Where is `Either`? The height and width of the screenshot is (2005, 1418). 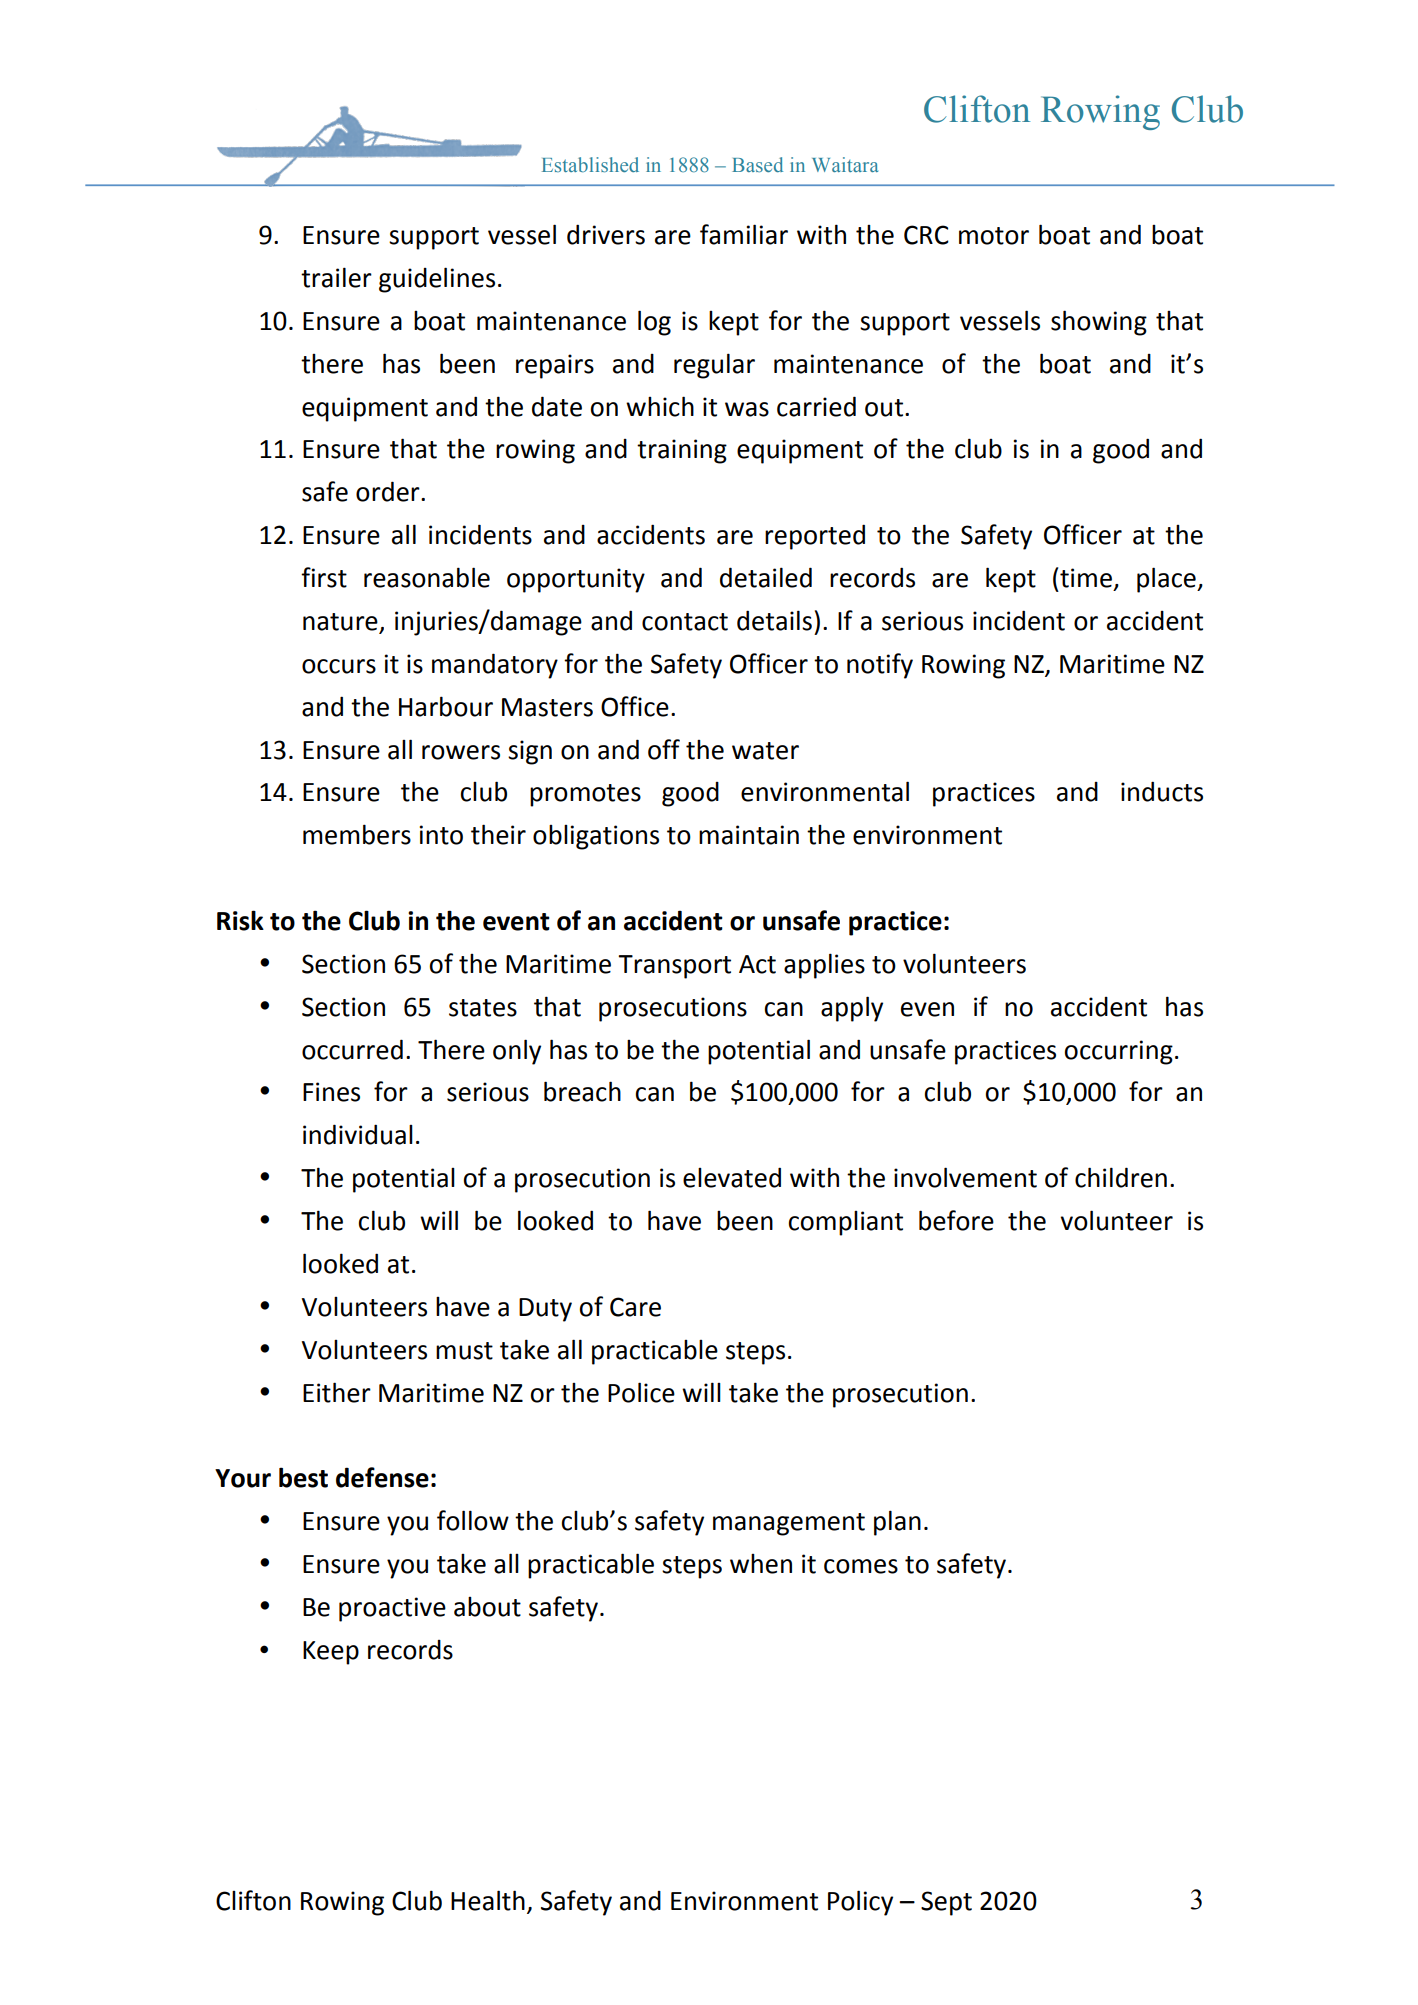
Either is located at coordinates (337, 1392).
